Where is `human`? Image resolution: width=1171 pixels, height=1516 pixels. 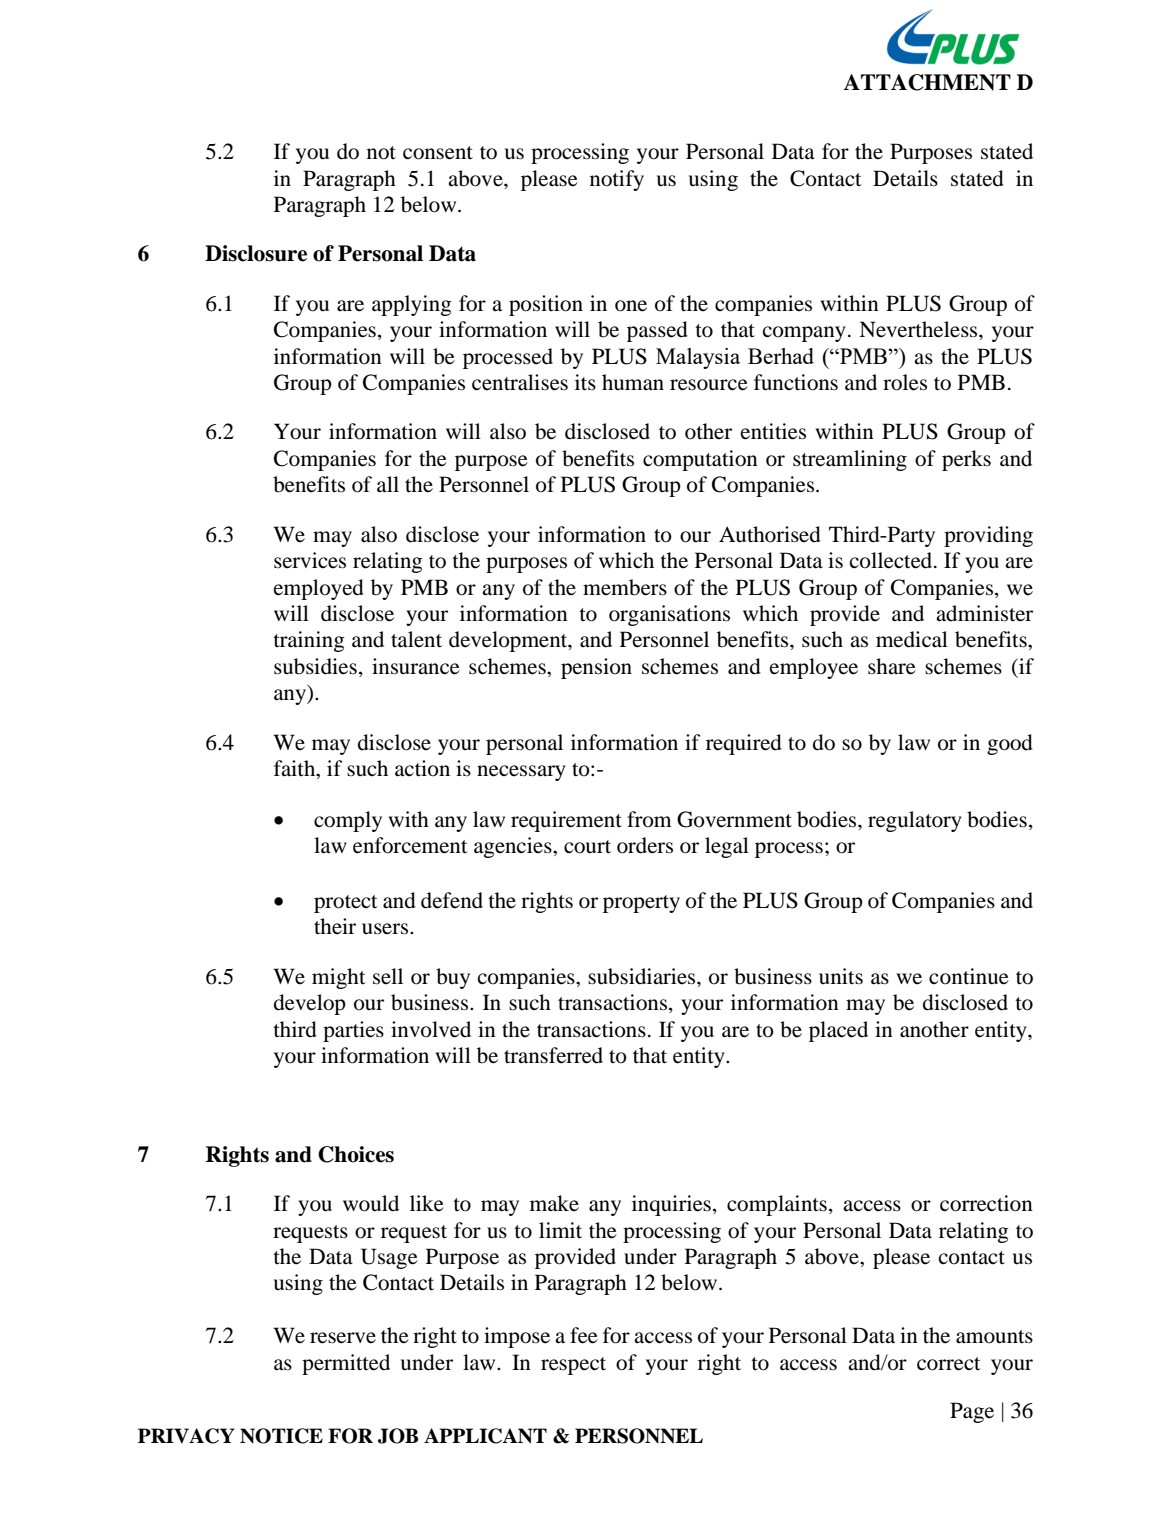
human is located at coordinates (633, 382).
